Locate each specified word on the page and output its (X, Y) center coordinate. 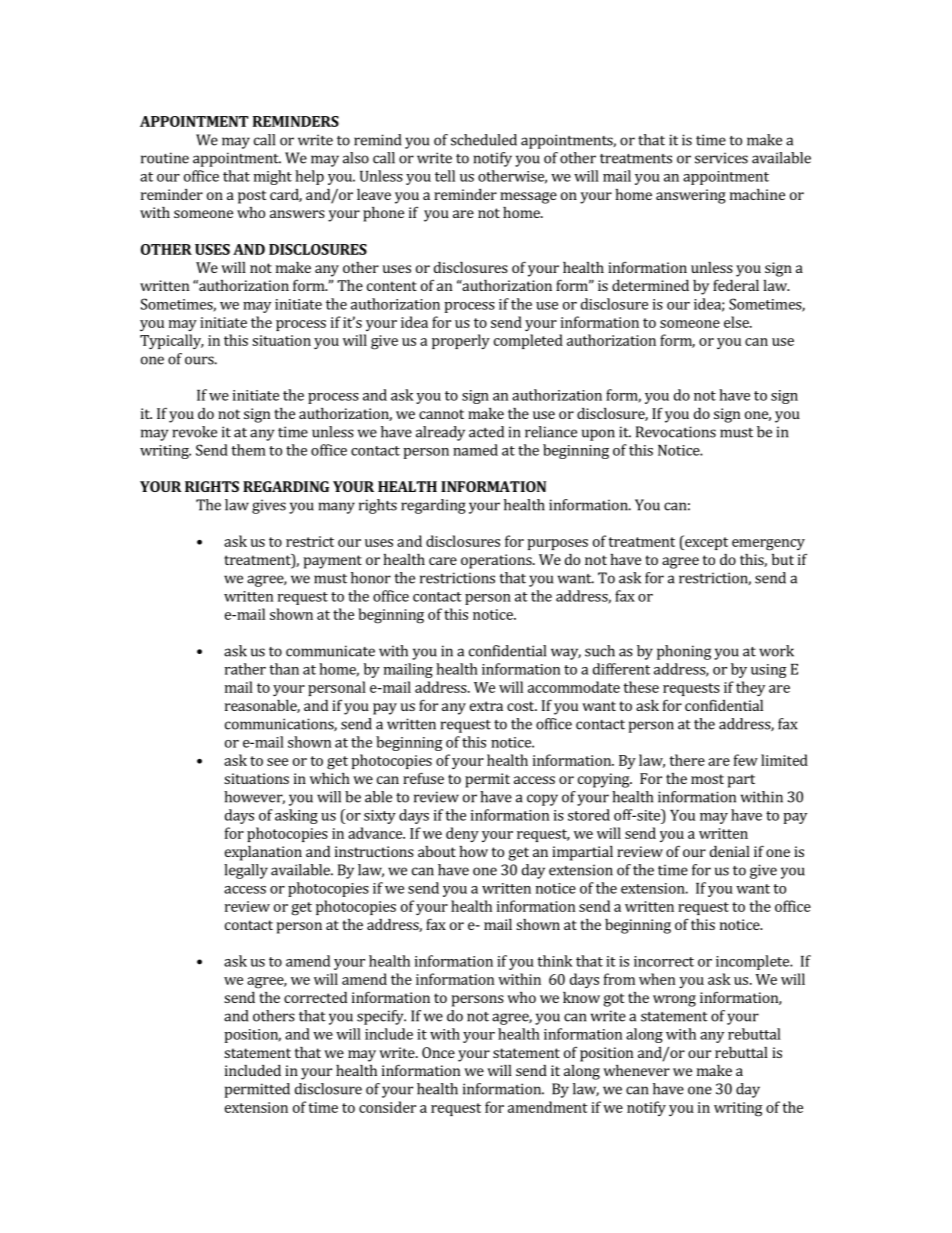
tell (445, 176)
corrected (315, 997)
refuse (423, 778)
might (273, 177)
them (248, 450)
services (721, 158)
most (707, 779)
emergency (768, 545)
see (277, 762)
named (475, 450)
